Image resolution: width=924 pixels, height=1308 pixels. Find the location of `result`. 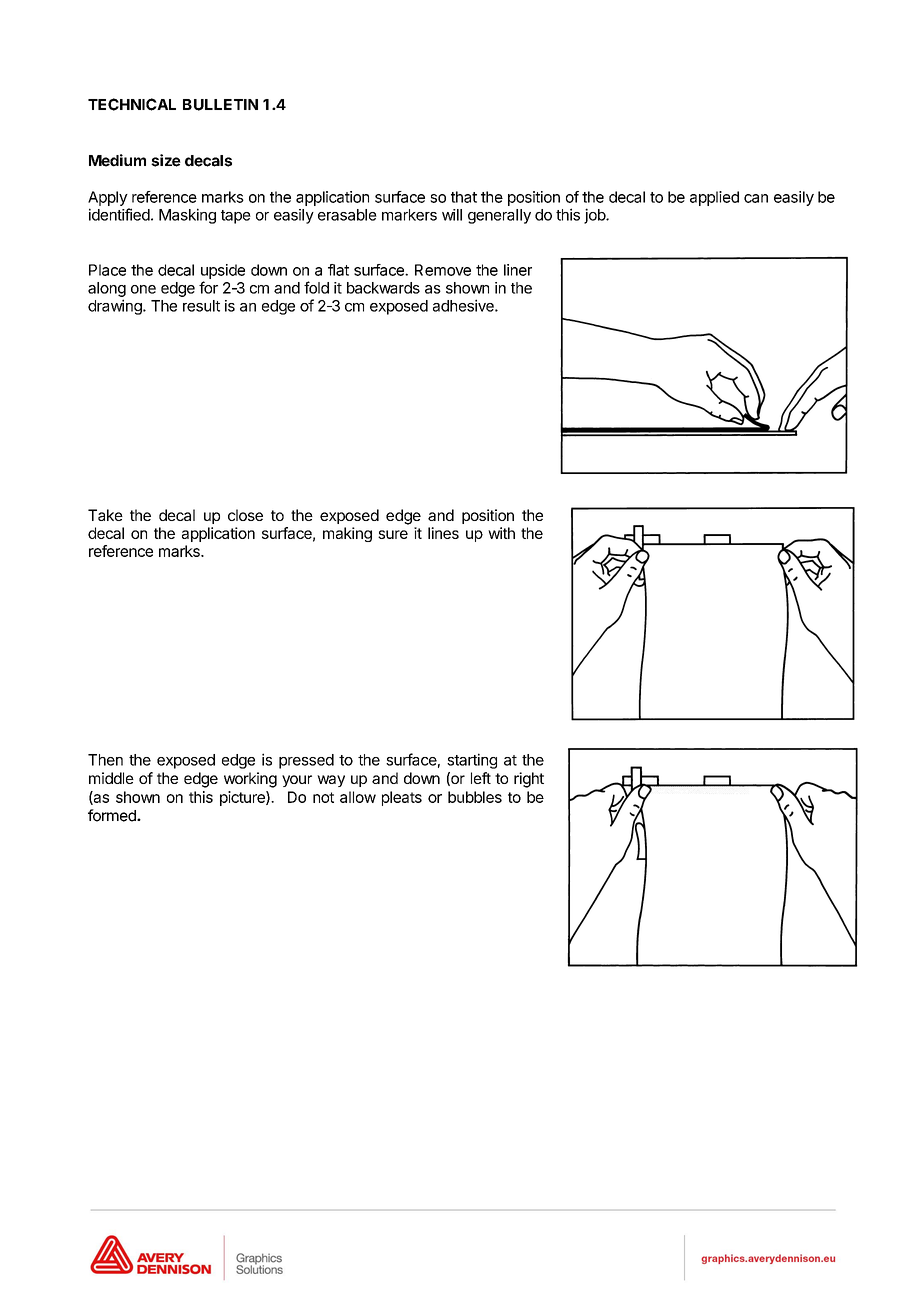

result is located at coordinates (201, 306).
